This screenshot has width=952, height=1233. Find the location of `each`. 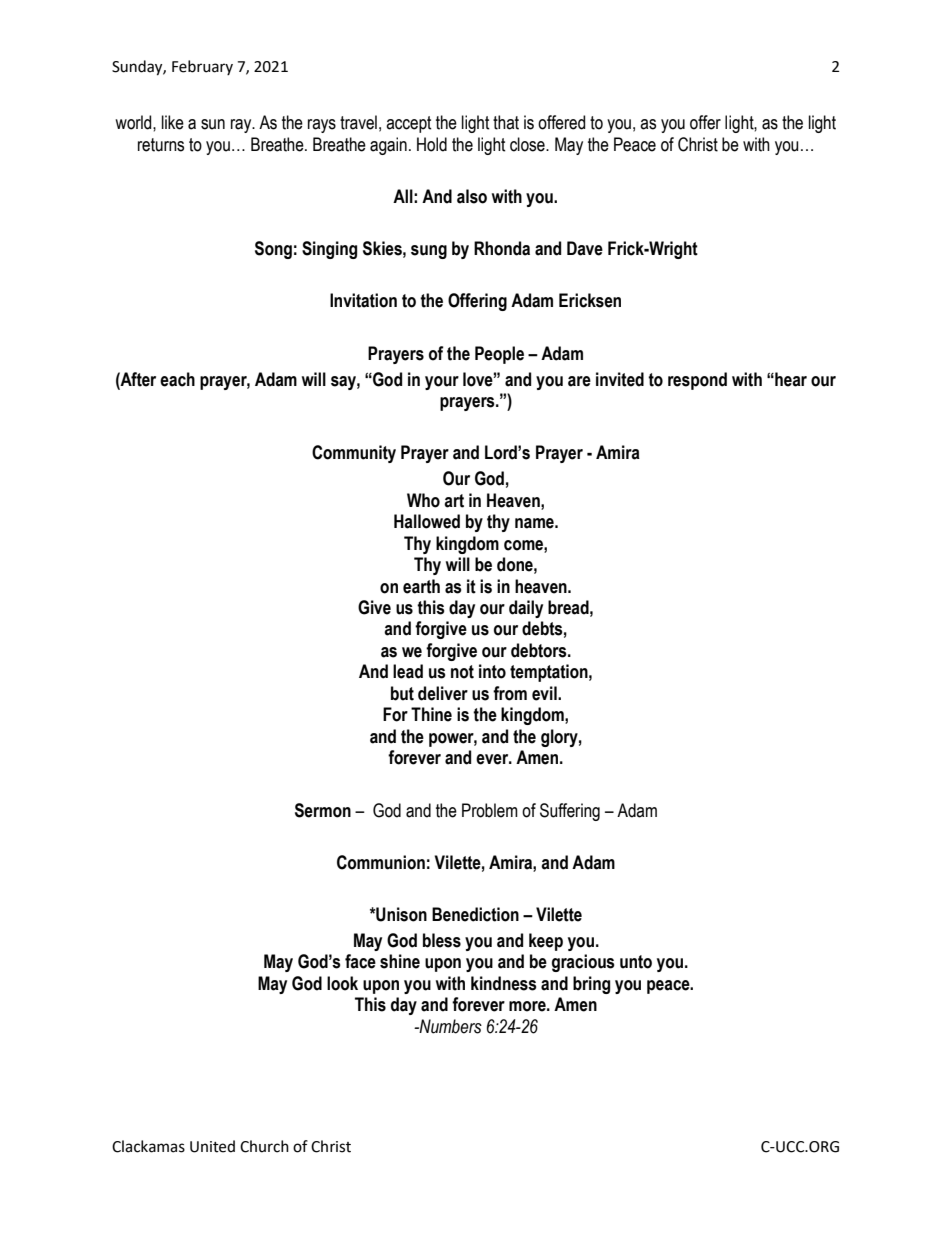

each is located at coordinates (177, 379).
